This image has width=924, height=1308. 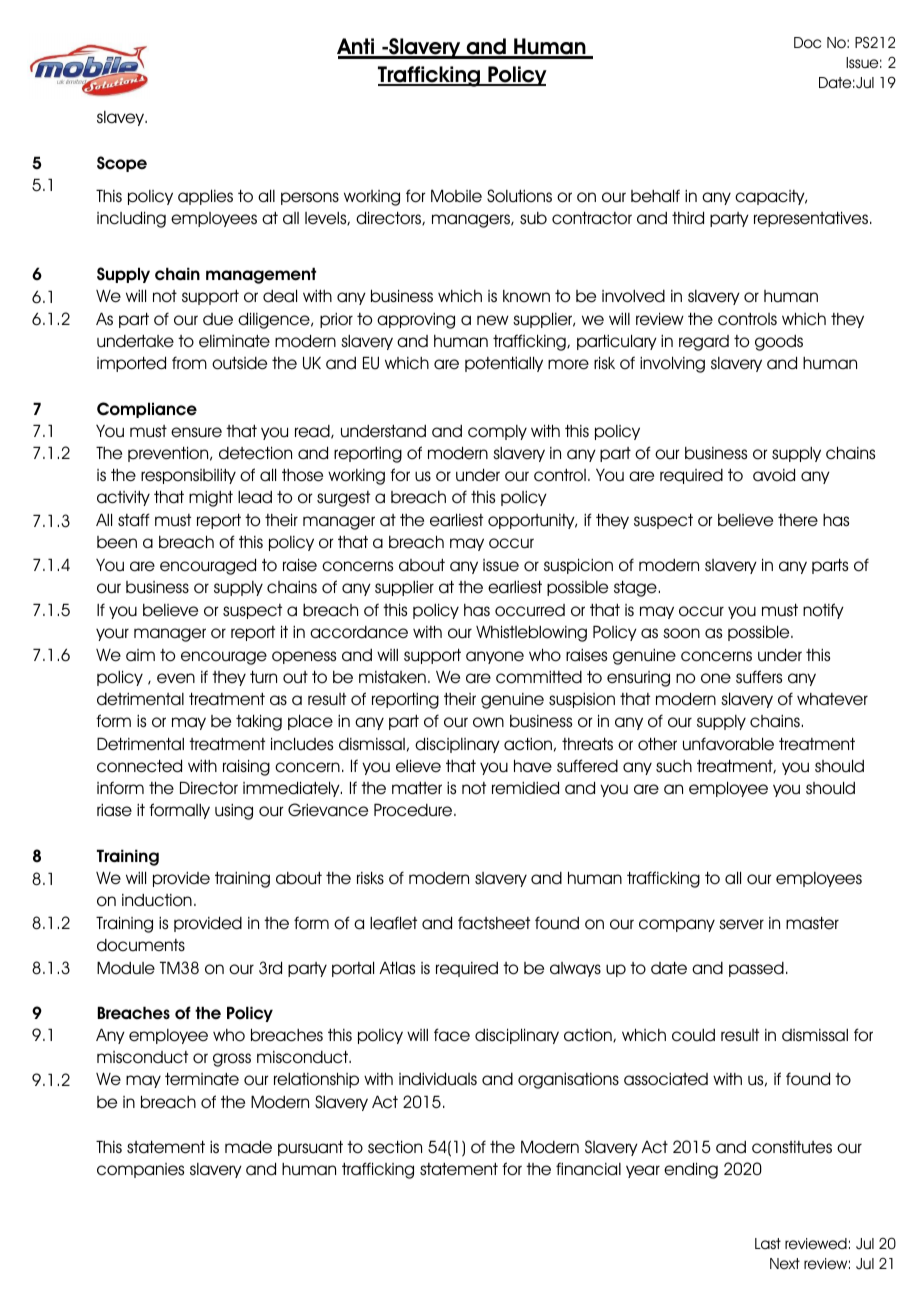 I want to click on Last, so click(x=768, y=1243).
